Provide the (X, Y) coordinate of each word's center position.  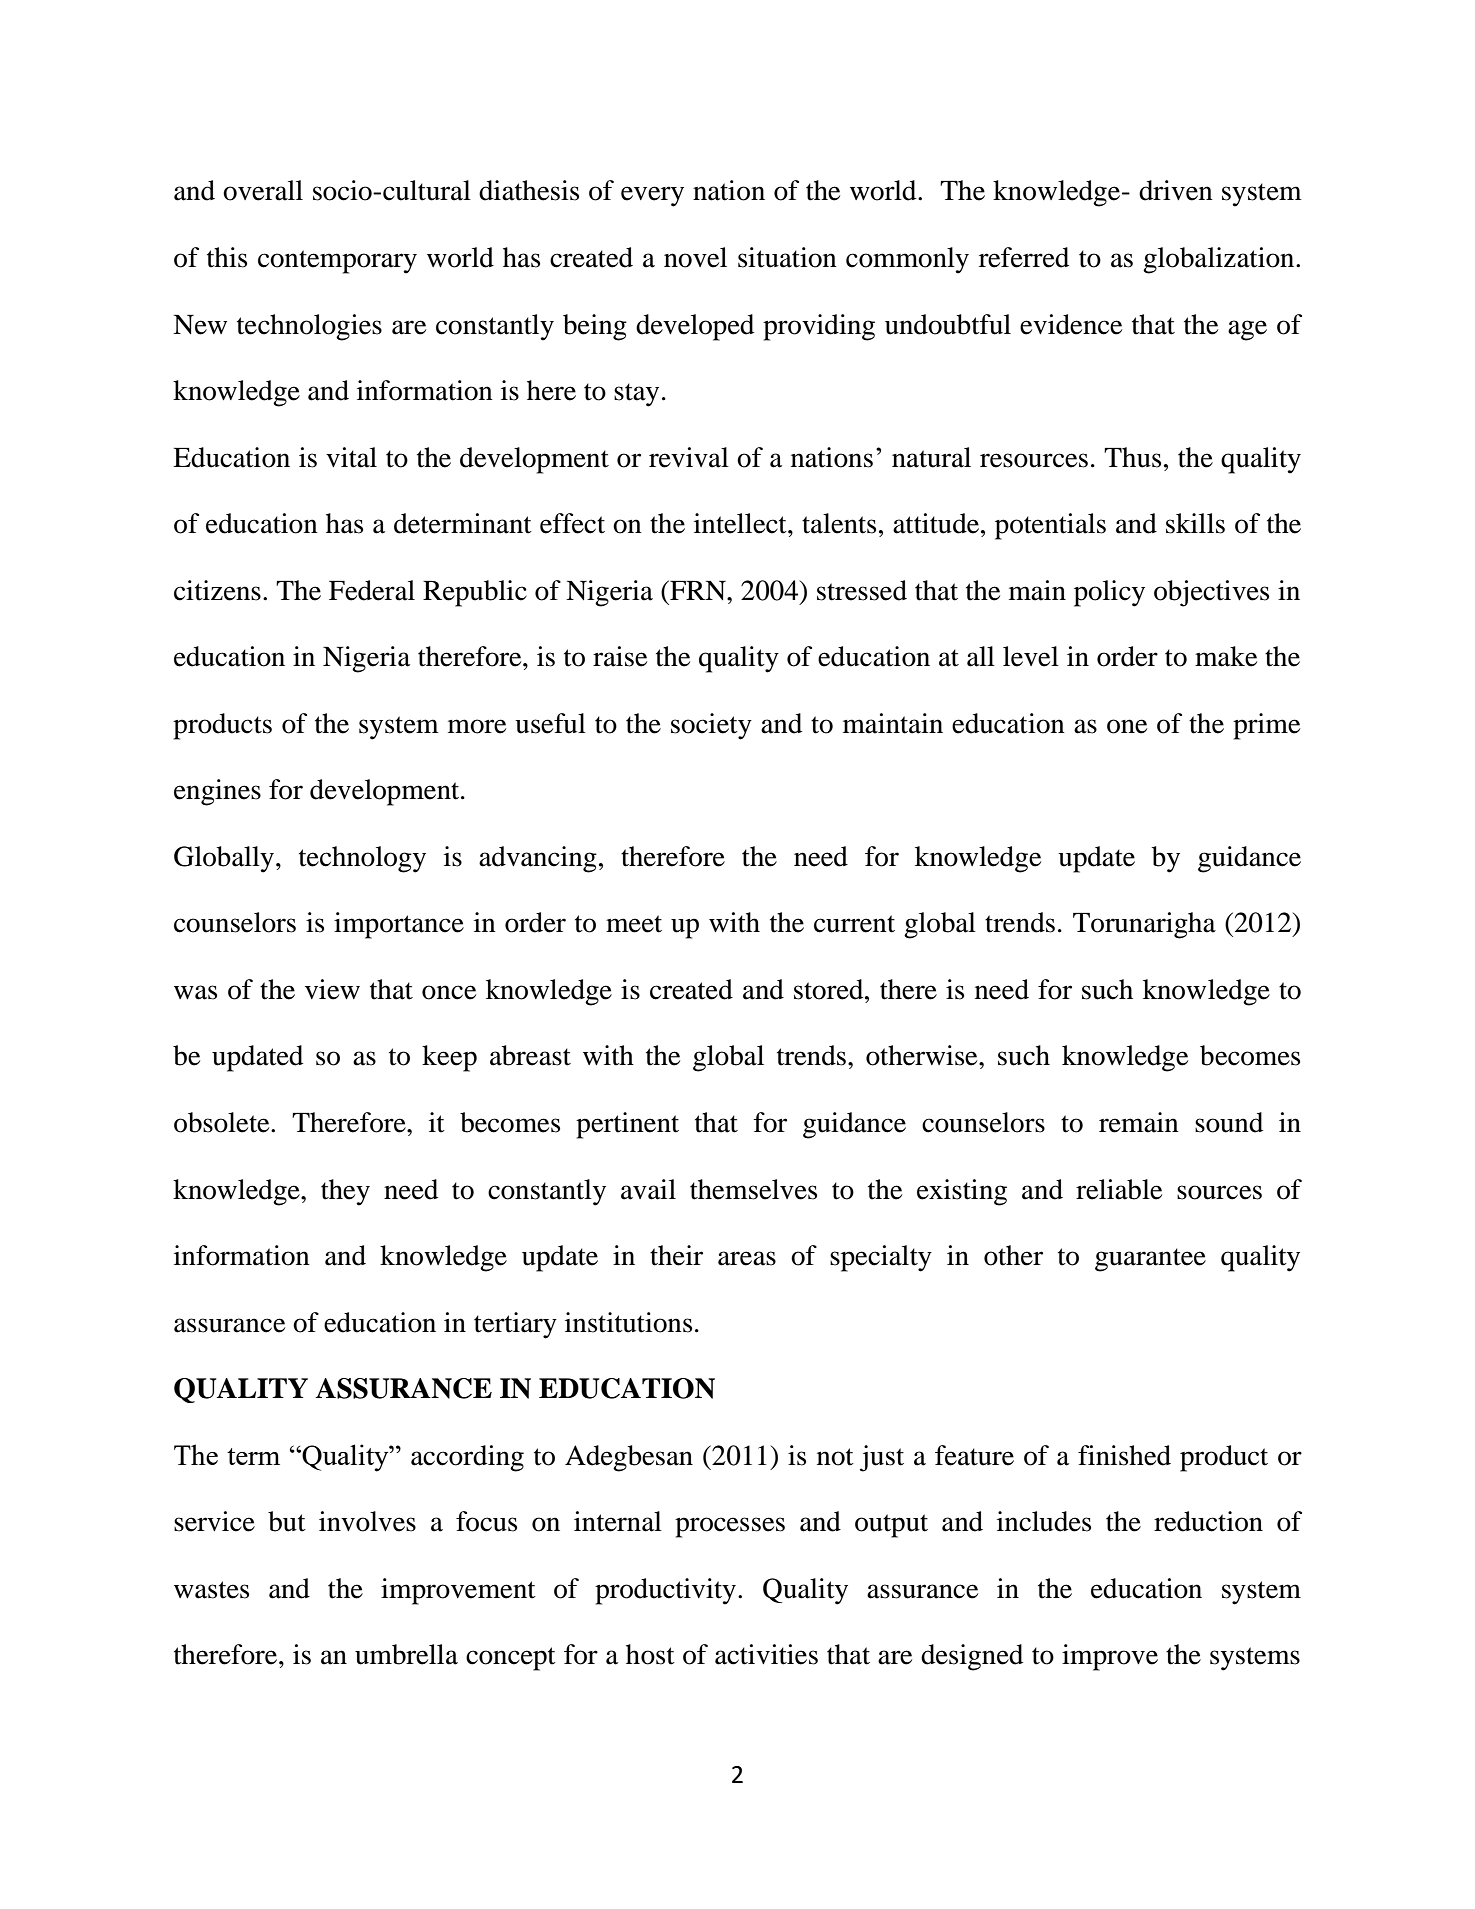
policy (1109, 593)
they (345, 1192)
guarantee (1150, 1260)
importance (399, 925)
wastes (211, 1590)
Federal (372, 590)
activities (766, 1654)
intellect (741, 523)
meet (634, 924)
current (854, 924)
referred (1024, 257)
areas (747, 1258)
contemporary (337, 262)
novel (695, 257)
